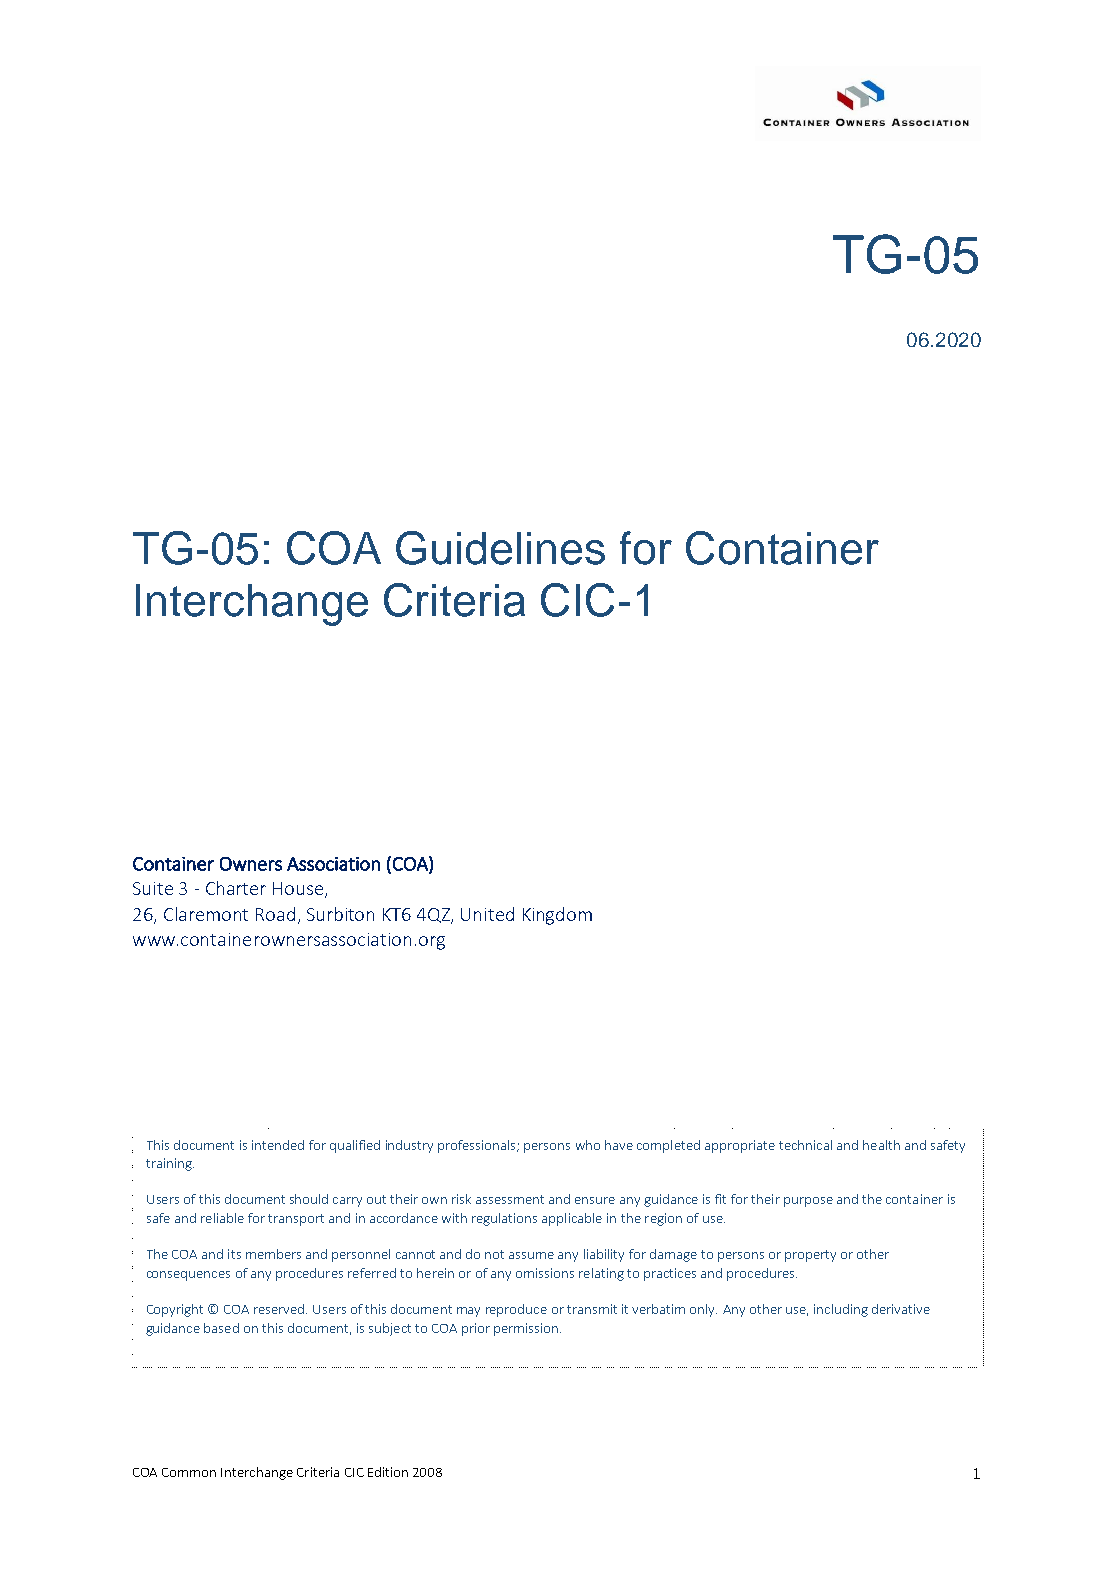 This page has width=1113, height=1575. Describe the element at coordinates (805, 1145) in the page. I see `technical` at that location.
